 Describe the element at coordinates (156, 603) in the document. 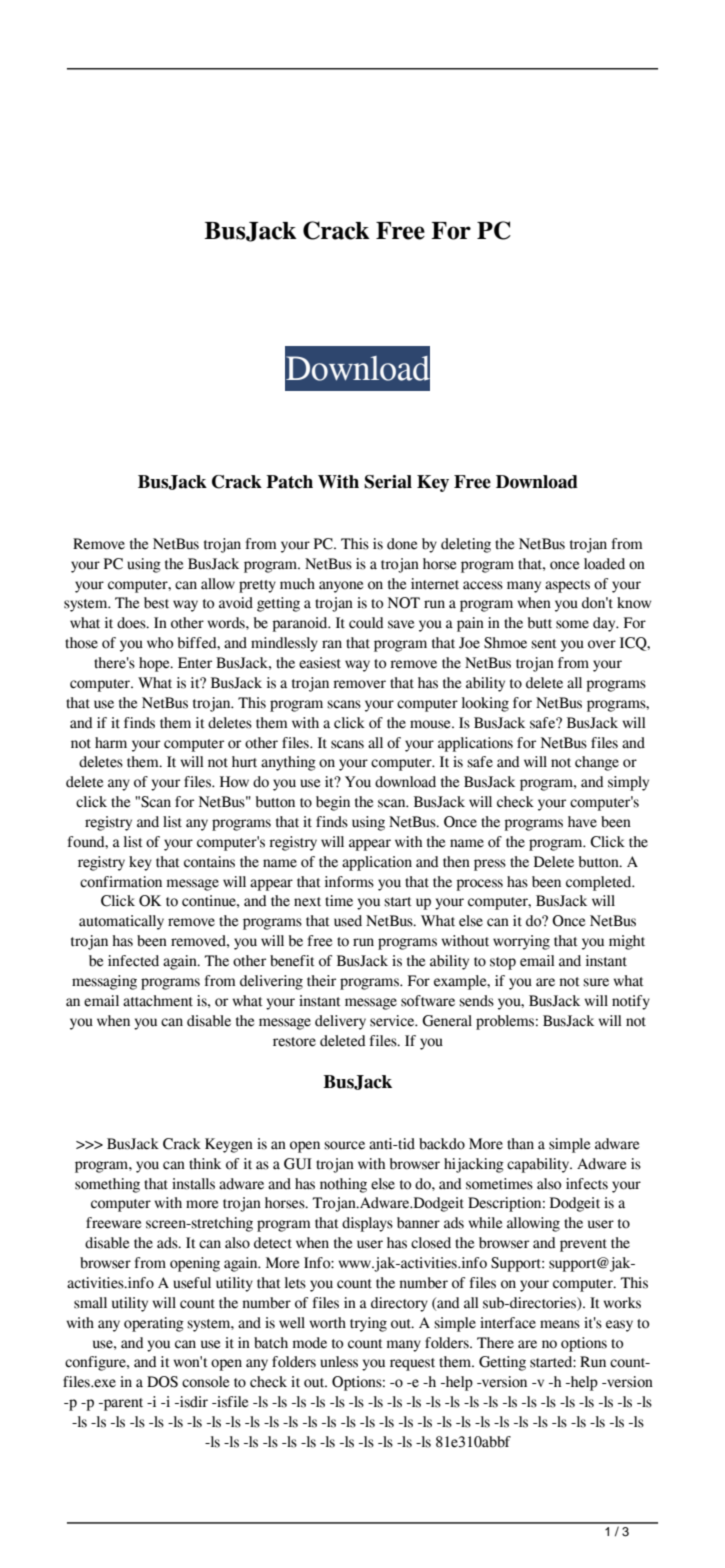

I see `best` at that location.
